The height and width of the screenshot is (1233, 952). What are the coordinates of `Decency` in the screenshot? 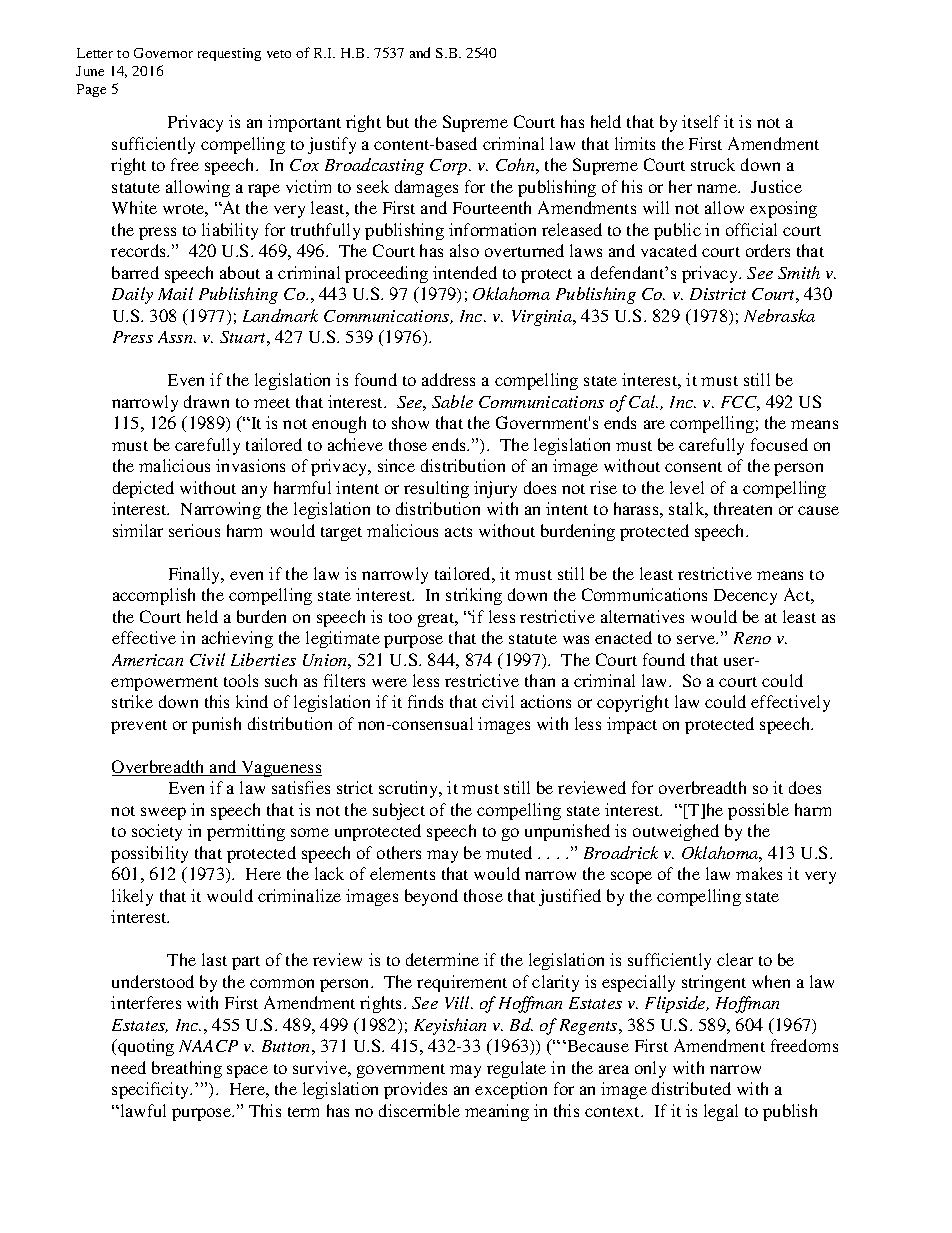 It's located at (745, 597).
